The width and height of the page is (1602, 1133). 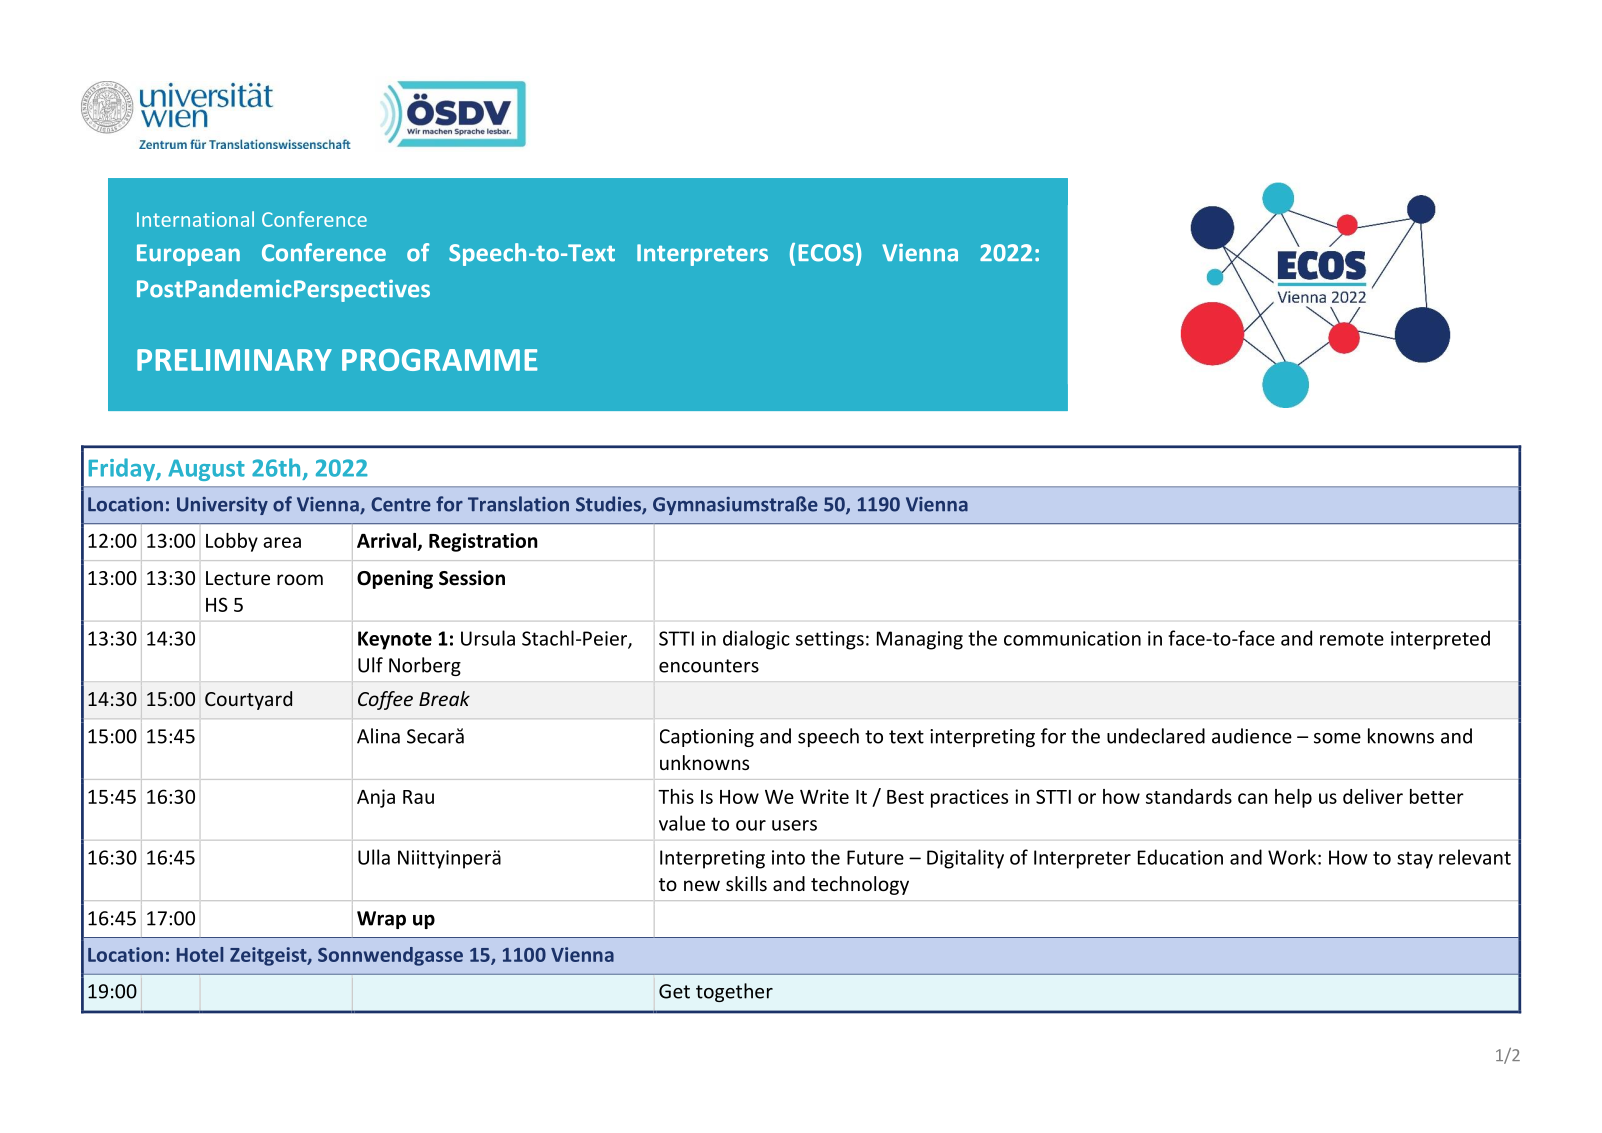 I want to click on users, so click(x=794, y=825).
